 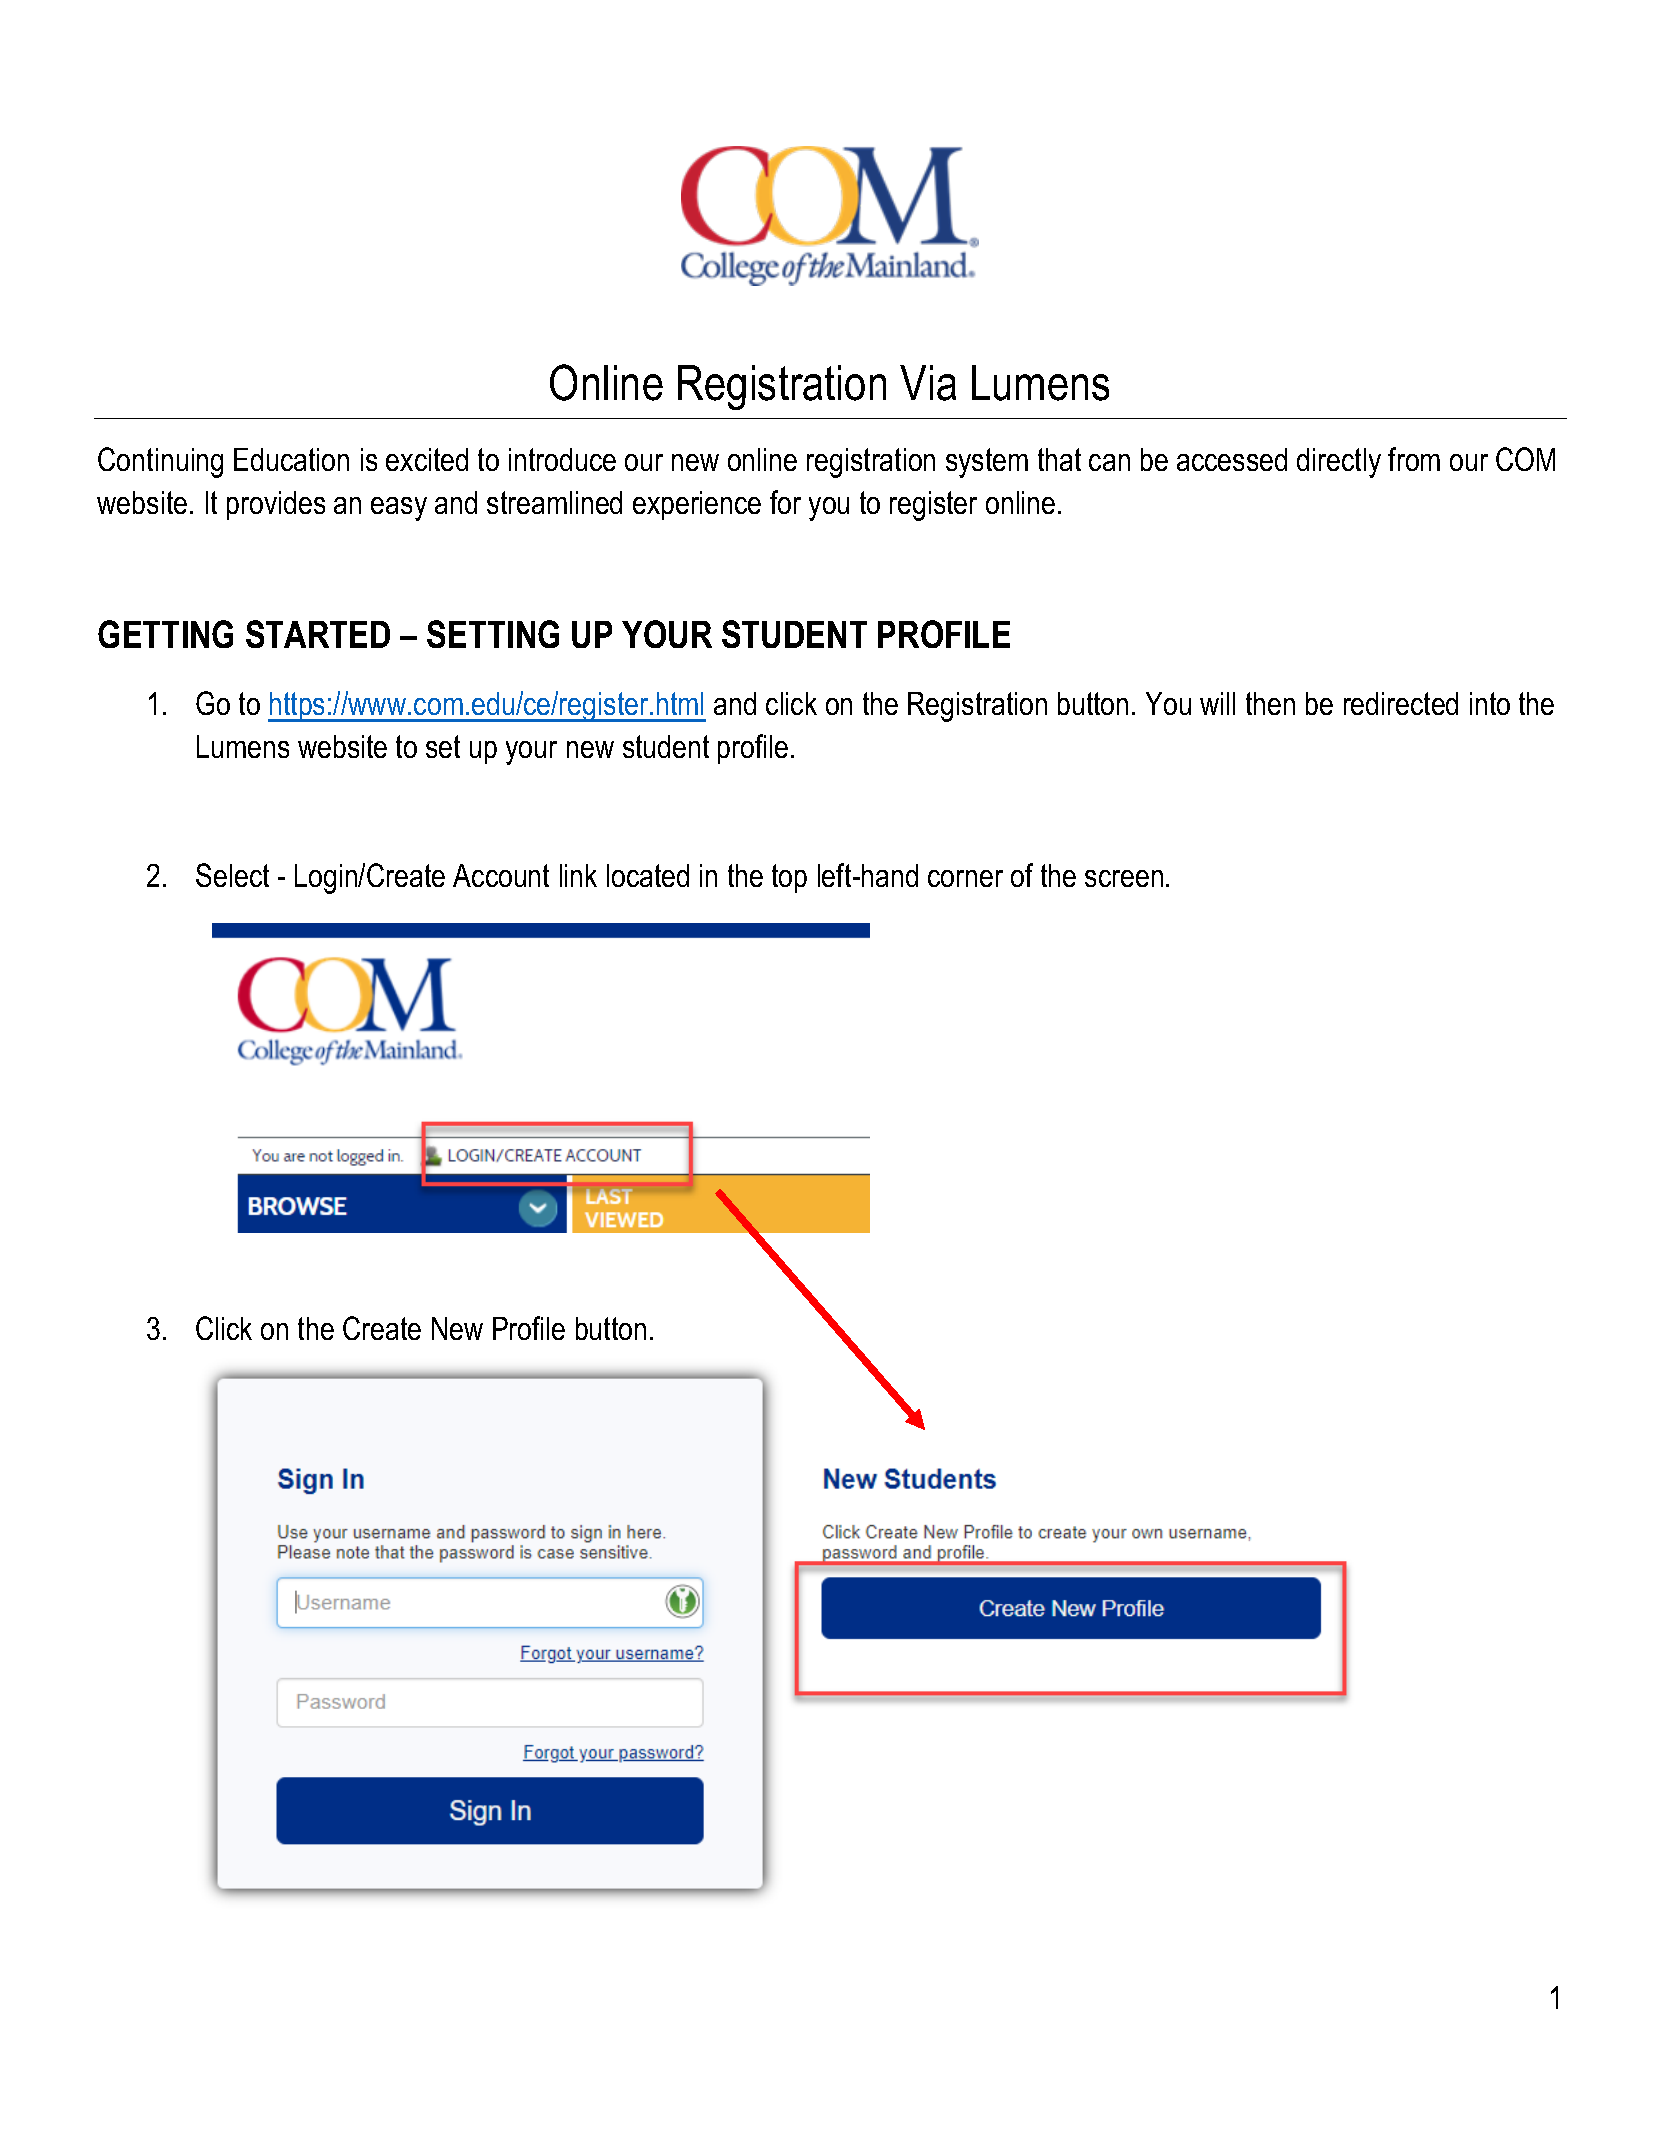 I want to click on from, so click(x=1414, y=459).
